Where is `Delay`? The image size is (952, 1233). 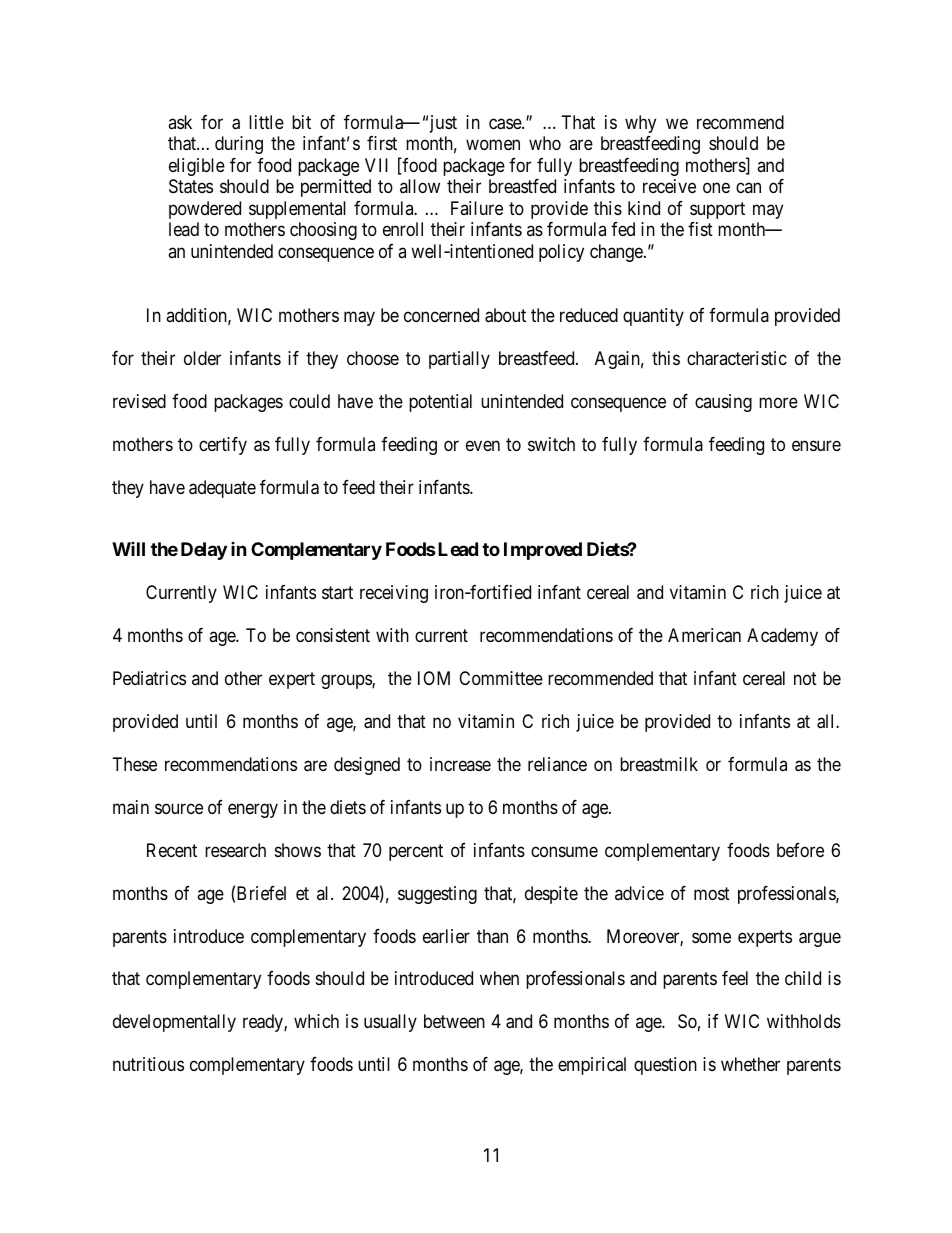
Delay is located at coordinates (204, 551).
